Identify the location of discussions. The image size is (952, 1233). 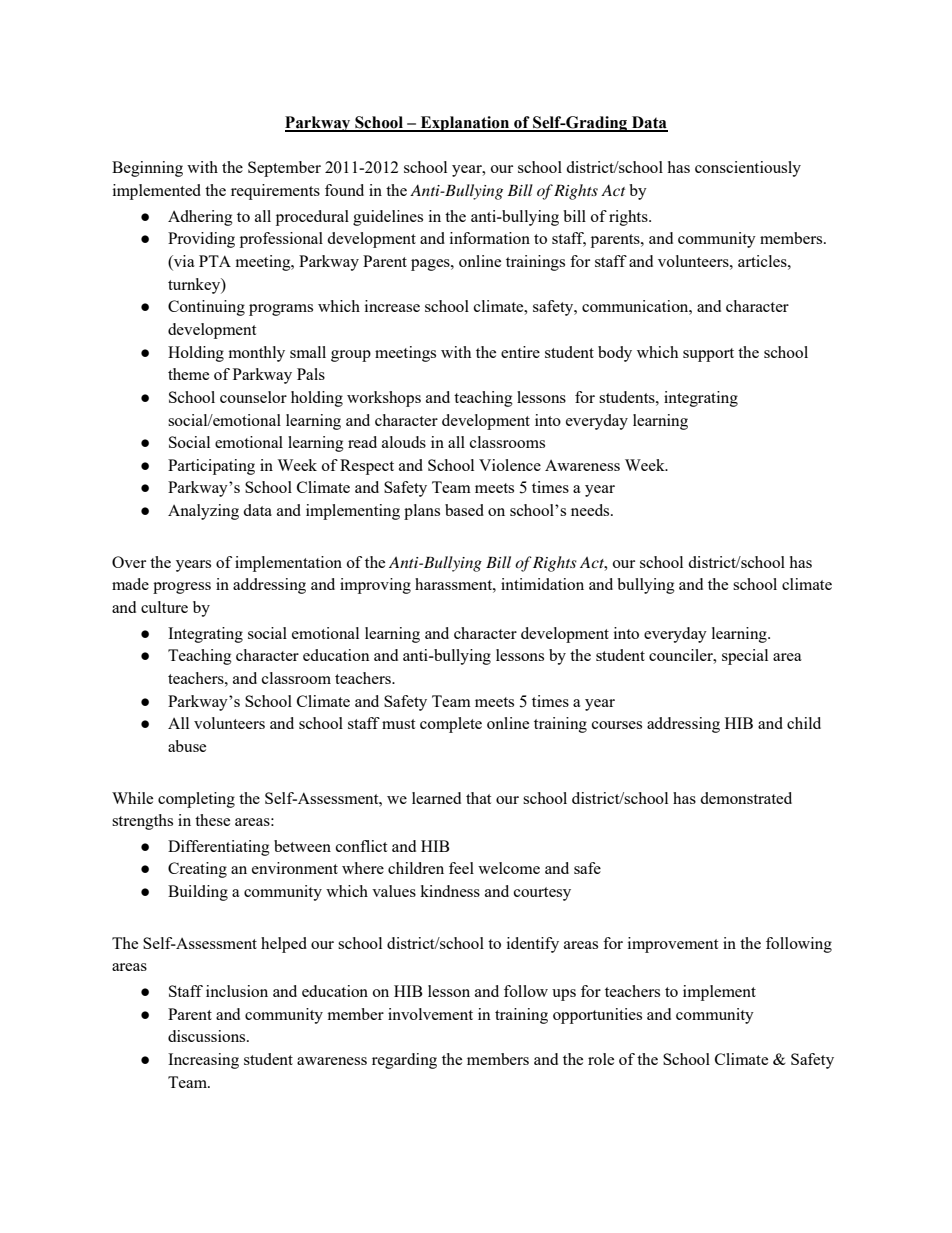
(208, 1036).
